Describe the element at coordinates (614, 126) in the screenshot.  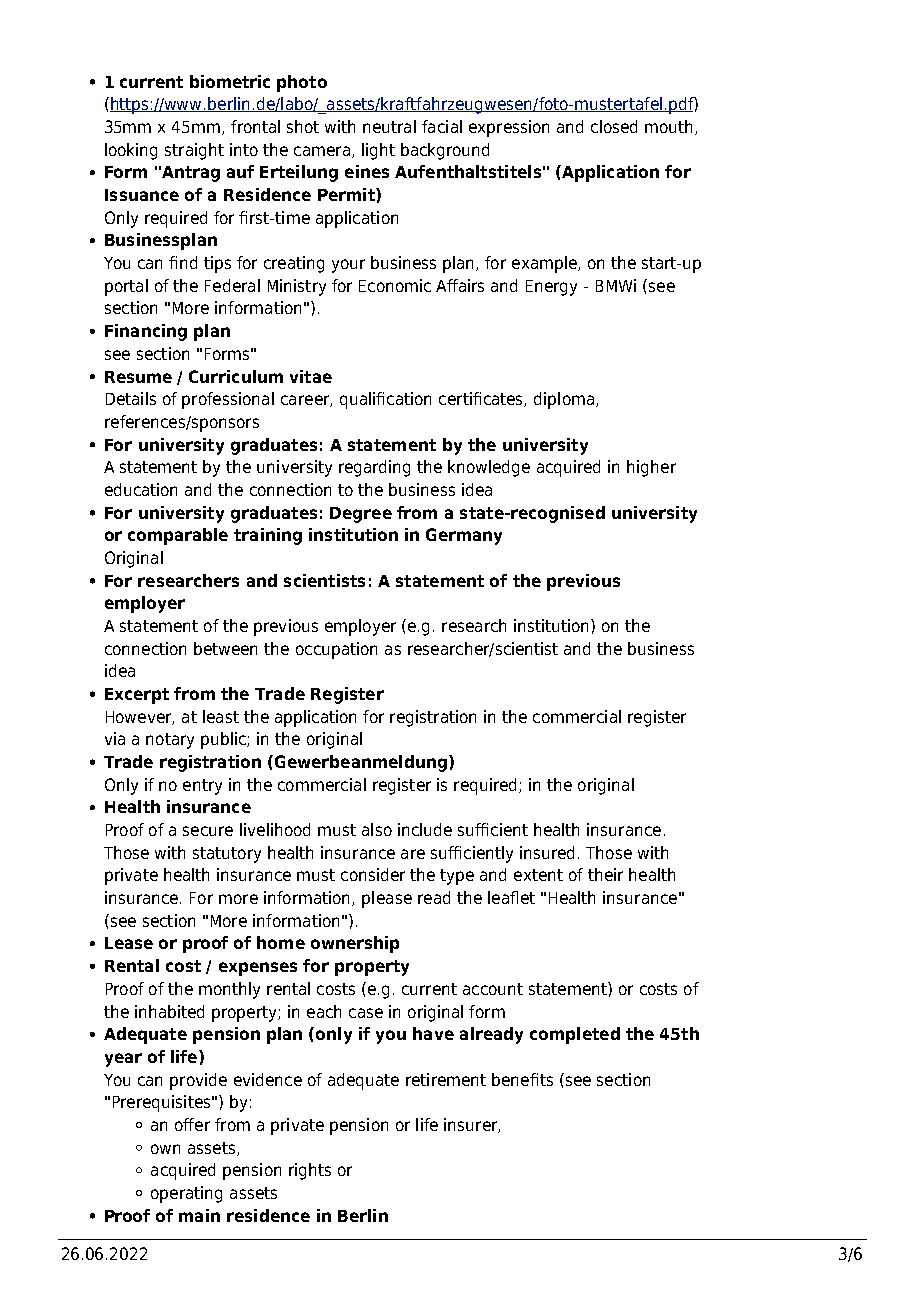
I see `closed` at that location.
